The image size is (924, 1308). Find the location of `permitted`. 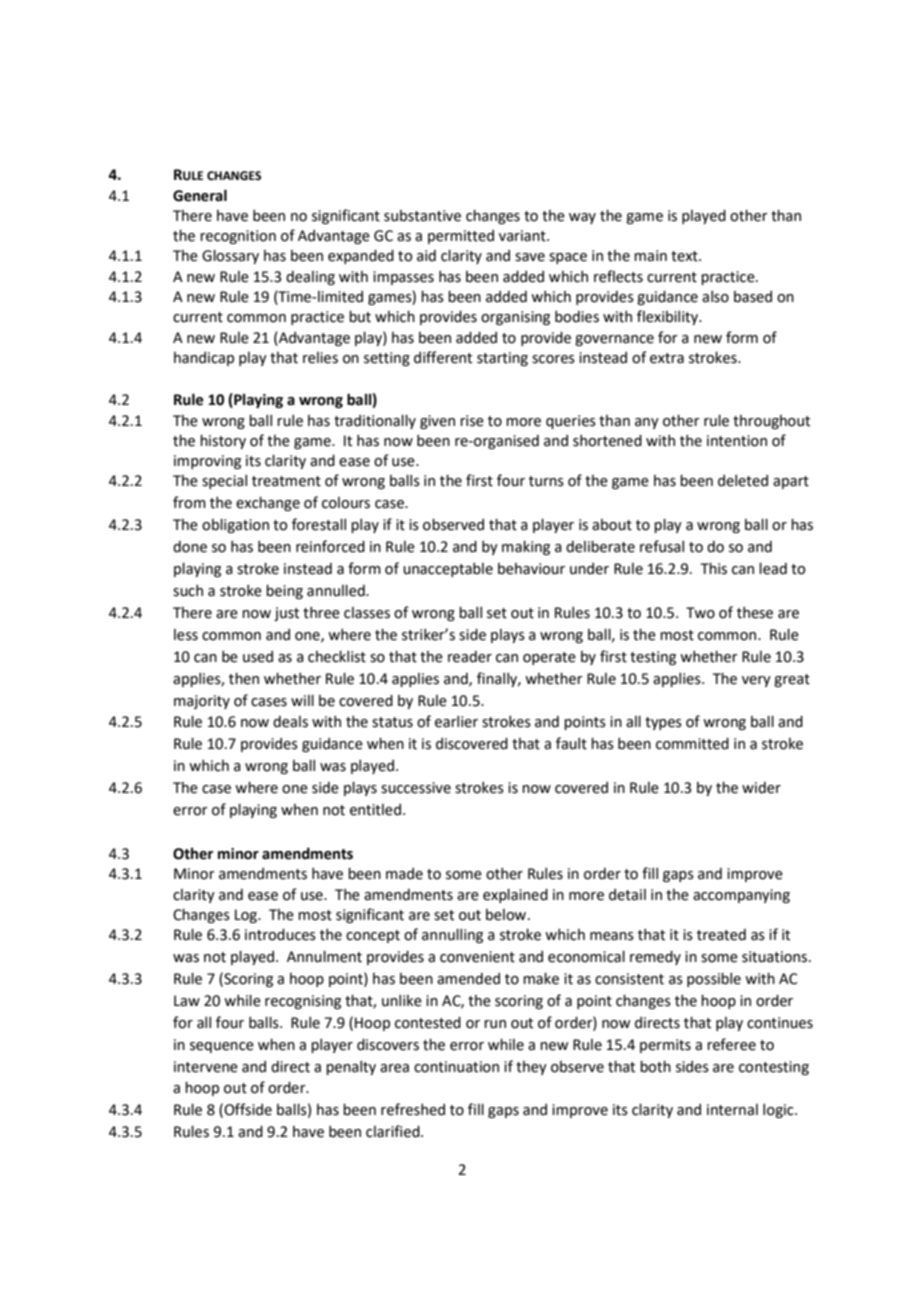

permitted is located at coordinates (461, 237).
